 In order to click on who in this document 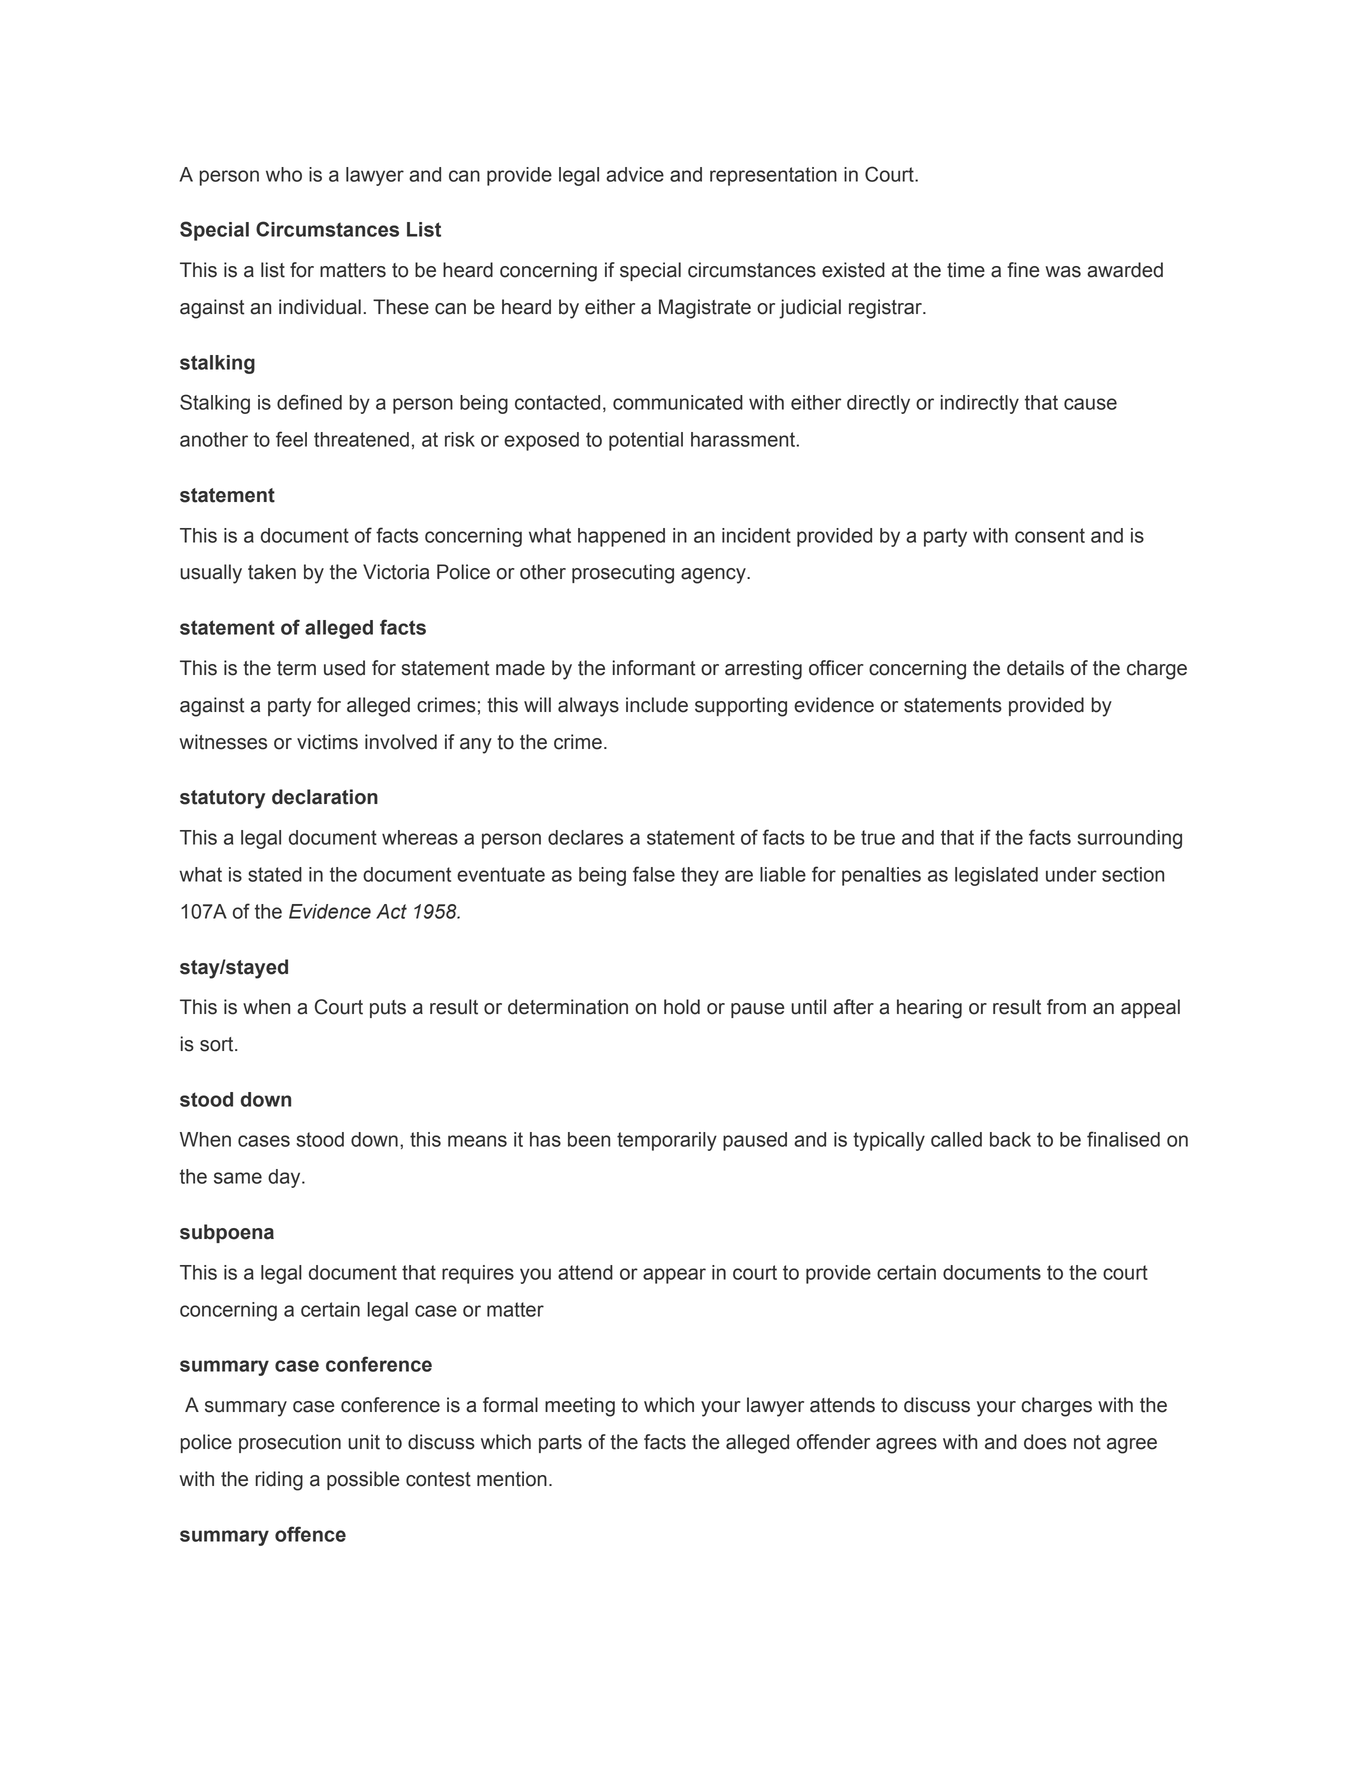, I will do `click(284, 174)`.
